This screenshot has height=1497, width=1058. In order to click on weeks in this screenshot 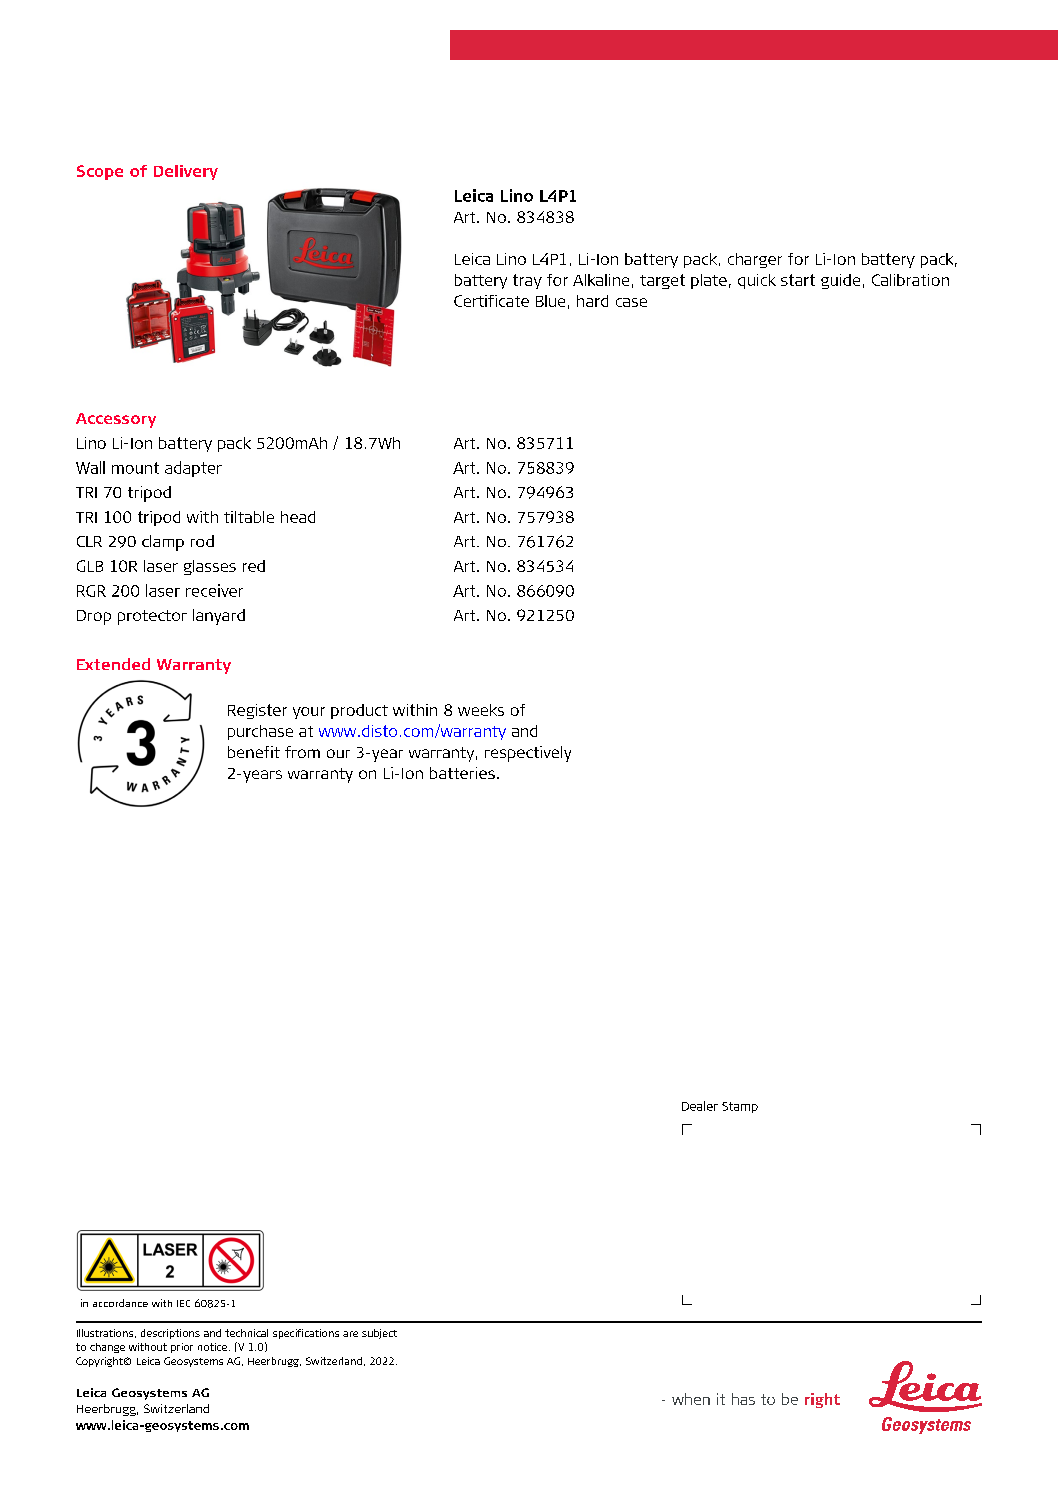, I will do `click(481, 710)`.
